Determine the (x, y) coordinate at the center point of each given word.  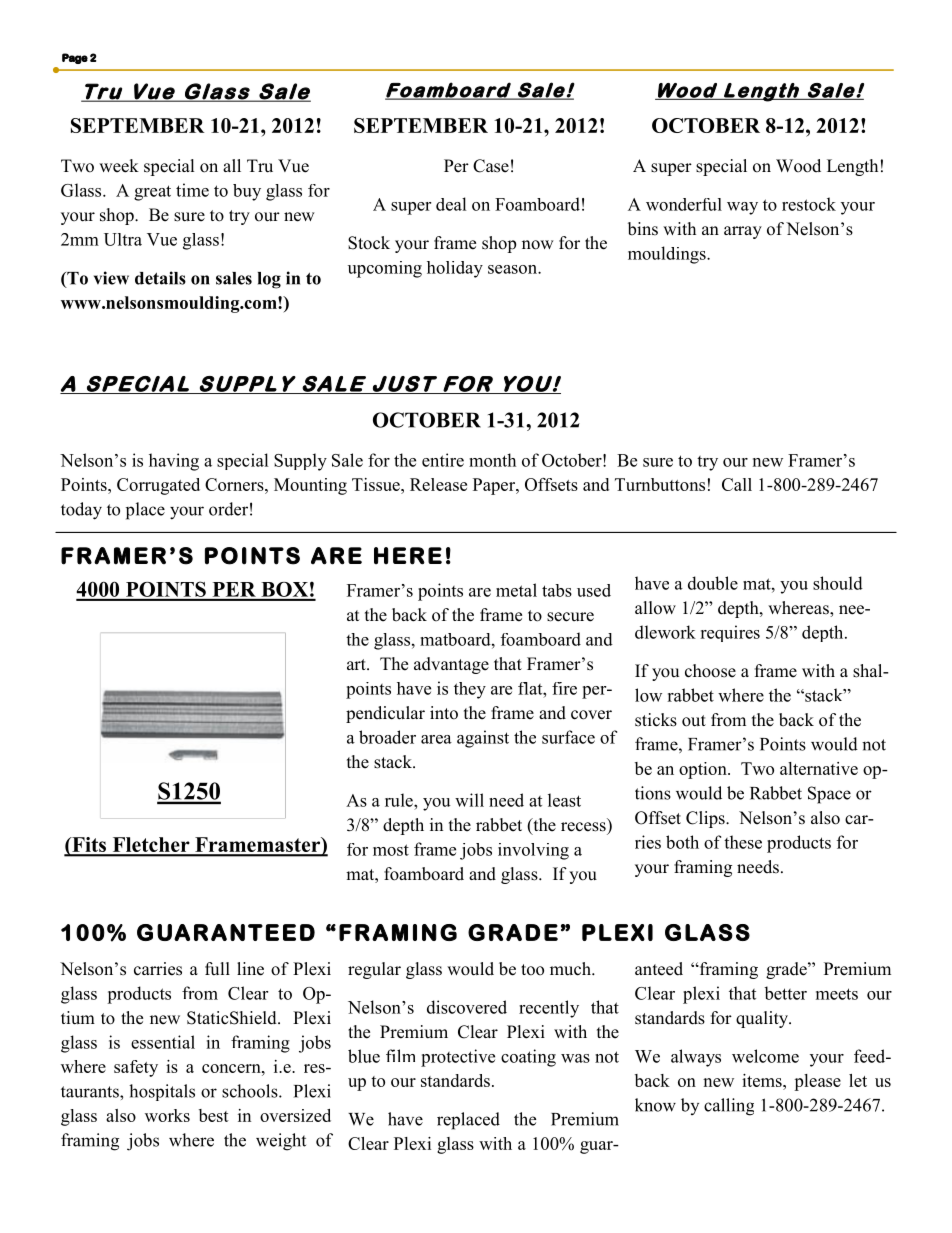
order (228, 509)
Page (75, 58)
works (167, 1115)
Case (491, 166)
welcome (765, 1056)
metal (516, 590)
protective (458, 1058)
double (713, 583)
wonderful (684, 204)
